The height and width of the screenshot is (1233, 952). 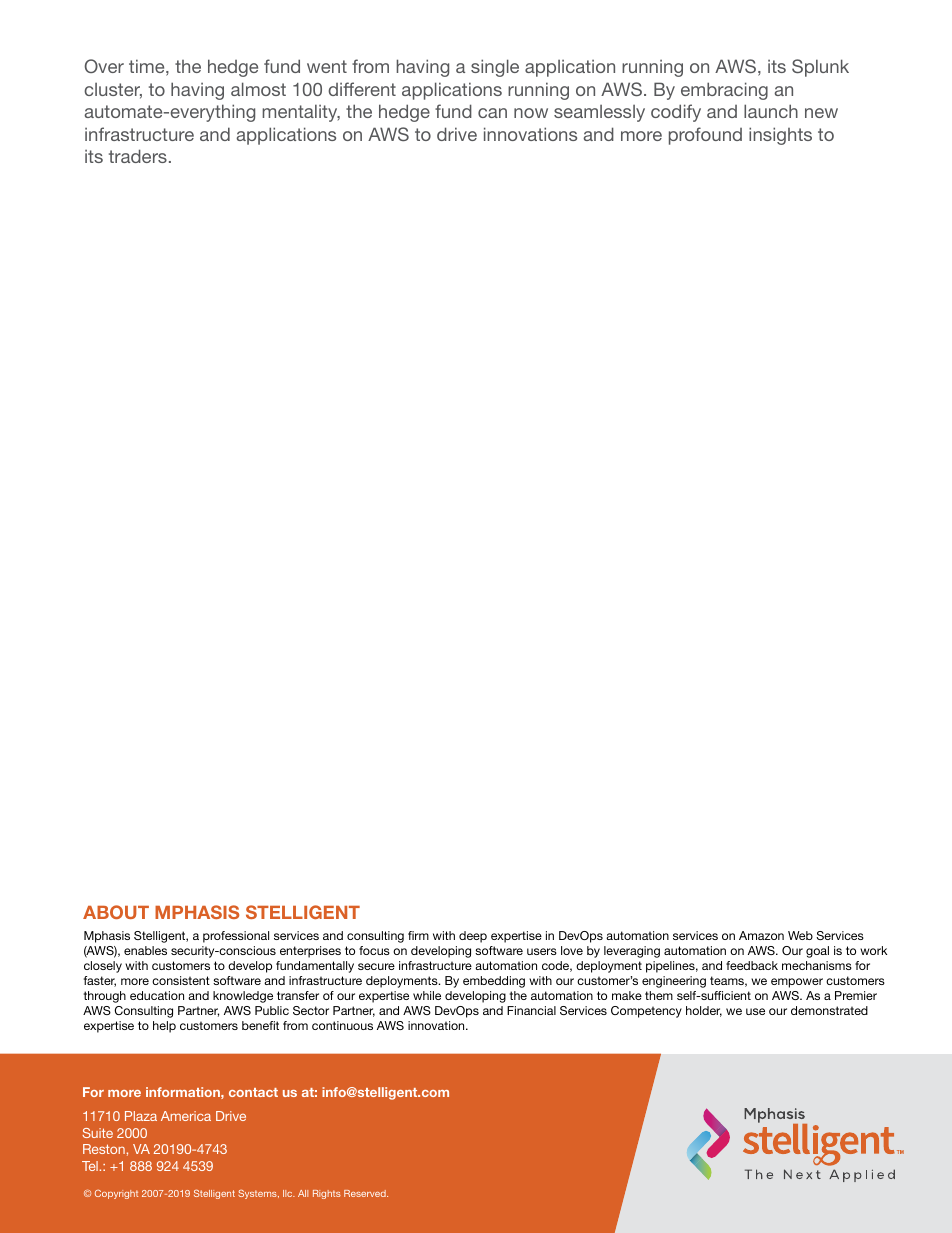 What do you see at coordinates (761, 935) in the screenshot?
I see `Amazon` at bounding box center [761, 935].
